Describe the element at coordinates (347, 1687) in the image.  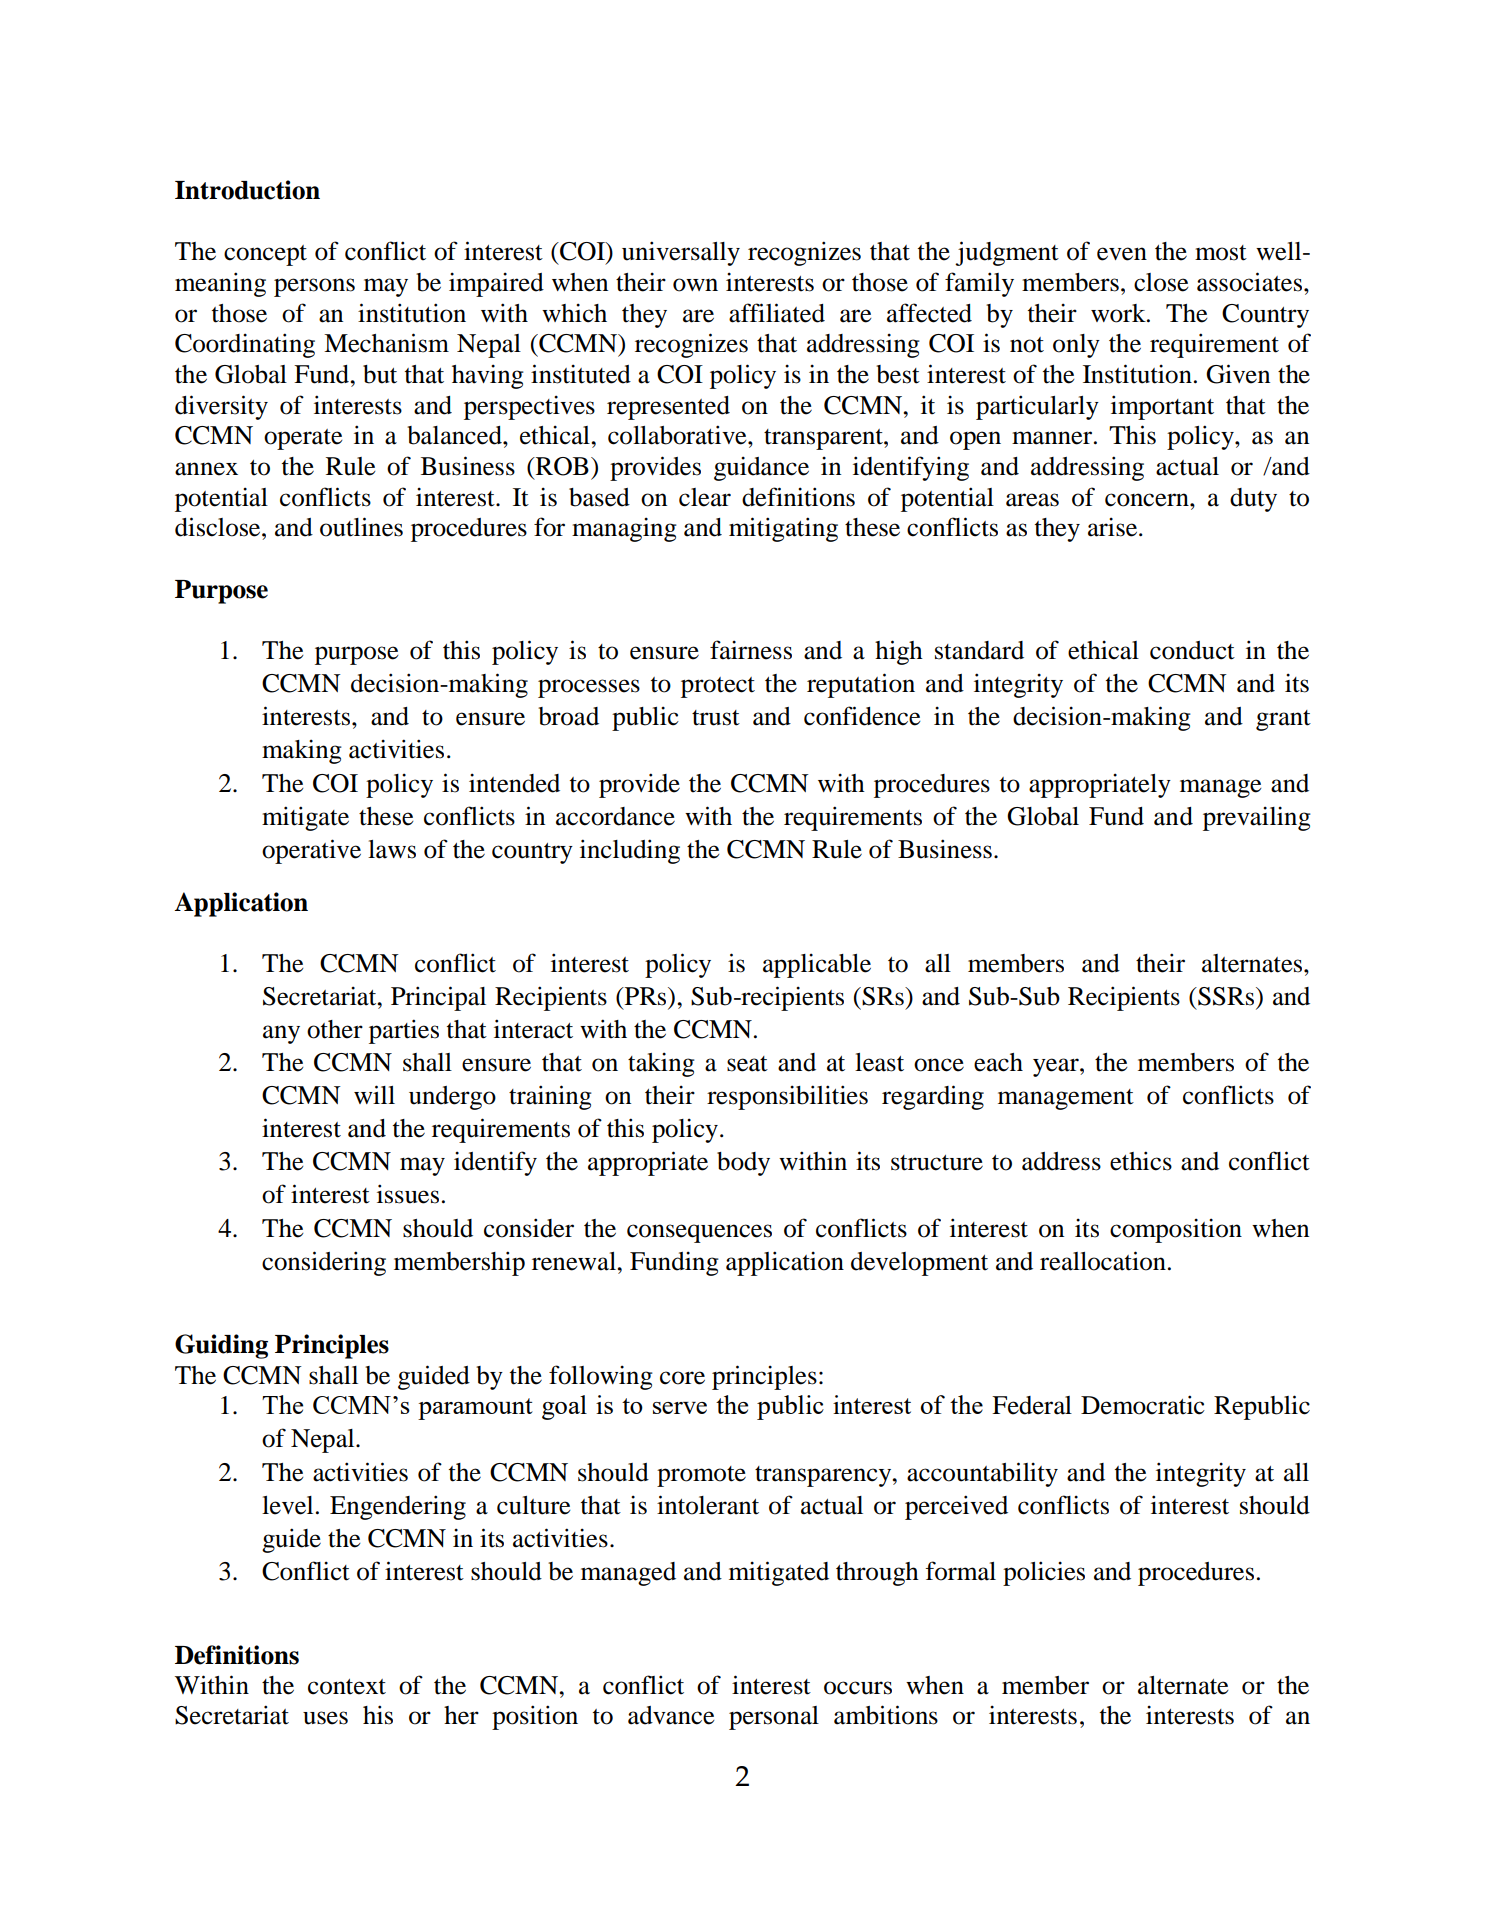
I see `context` at that location.
